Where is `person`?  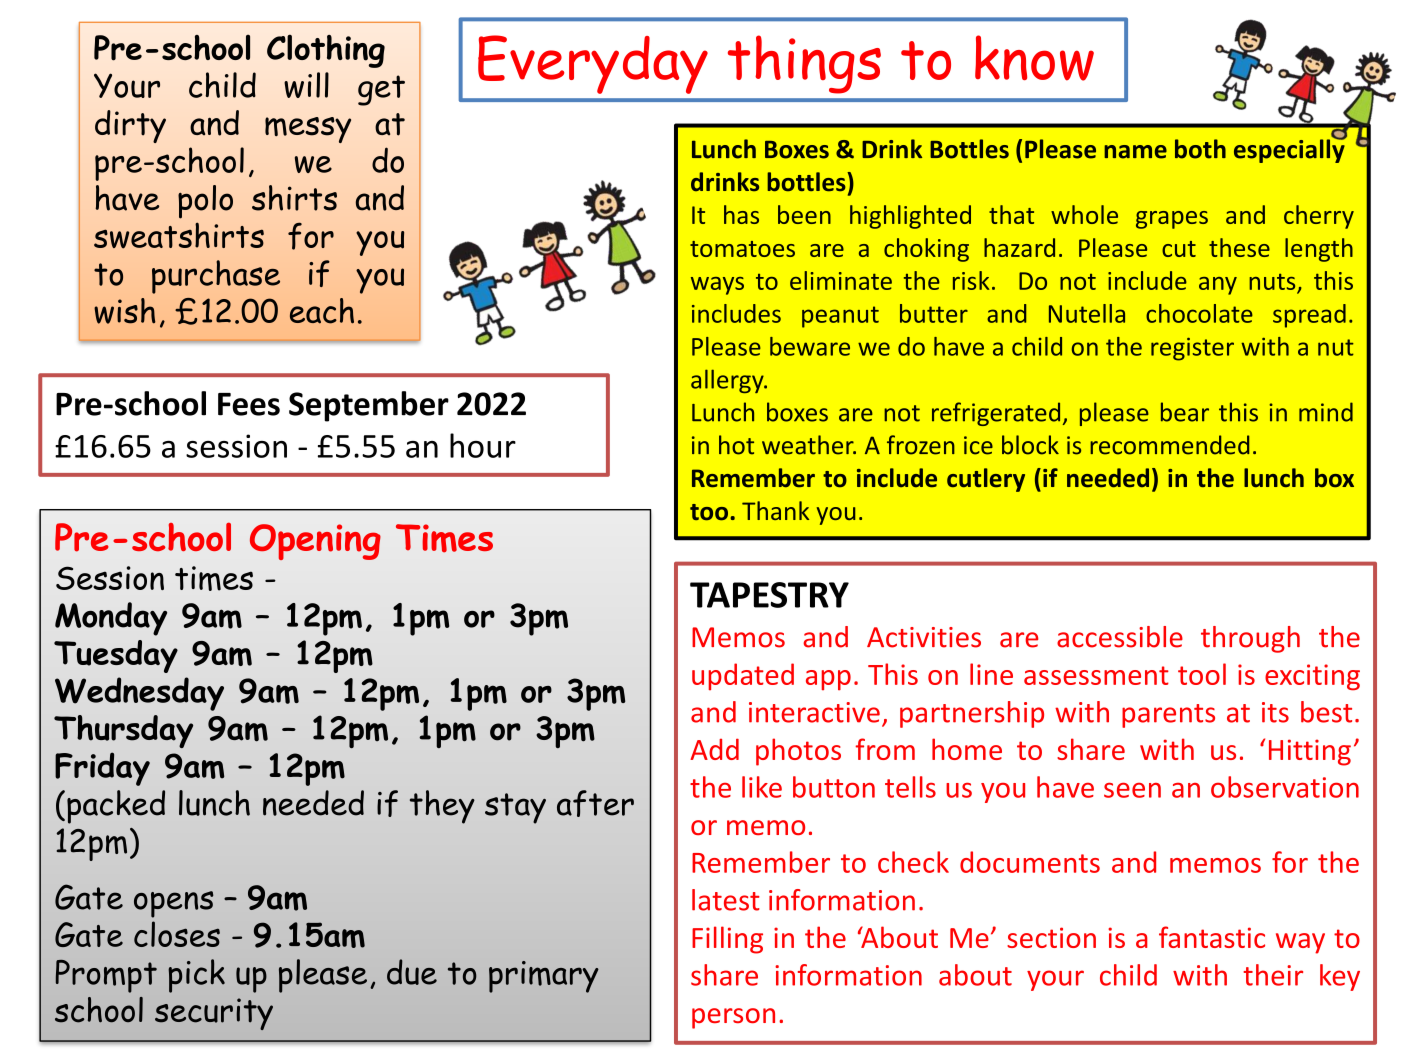 person is located at coordinates (733, 1018).
